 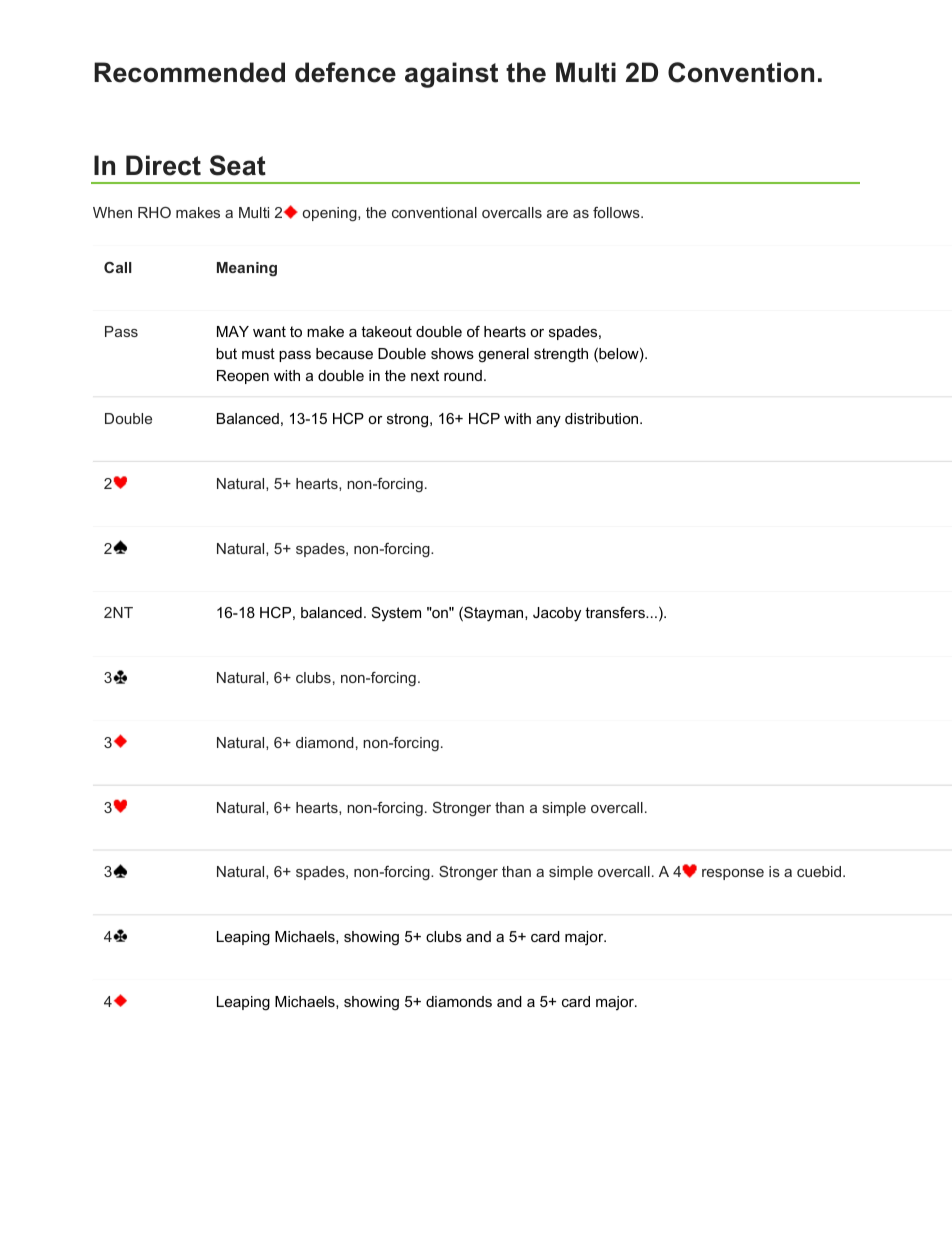 I want to click on response, so click(x=733, y=874).
